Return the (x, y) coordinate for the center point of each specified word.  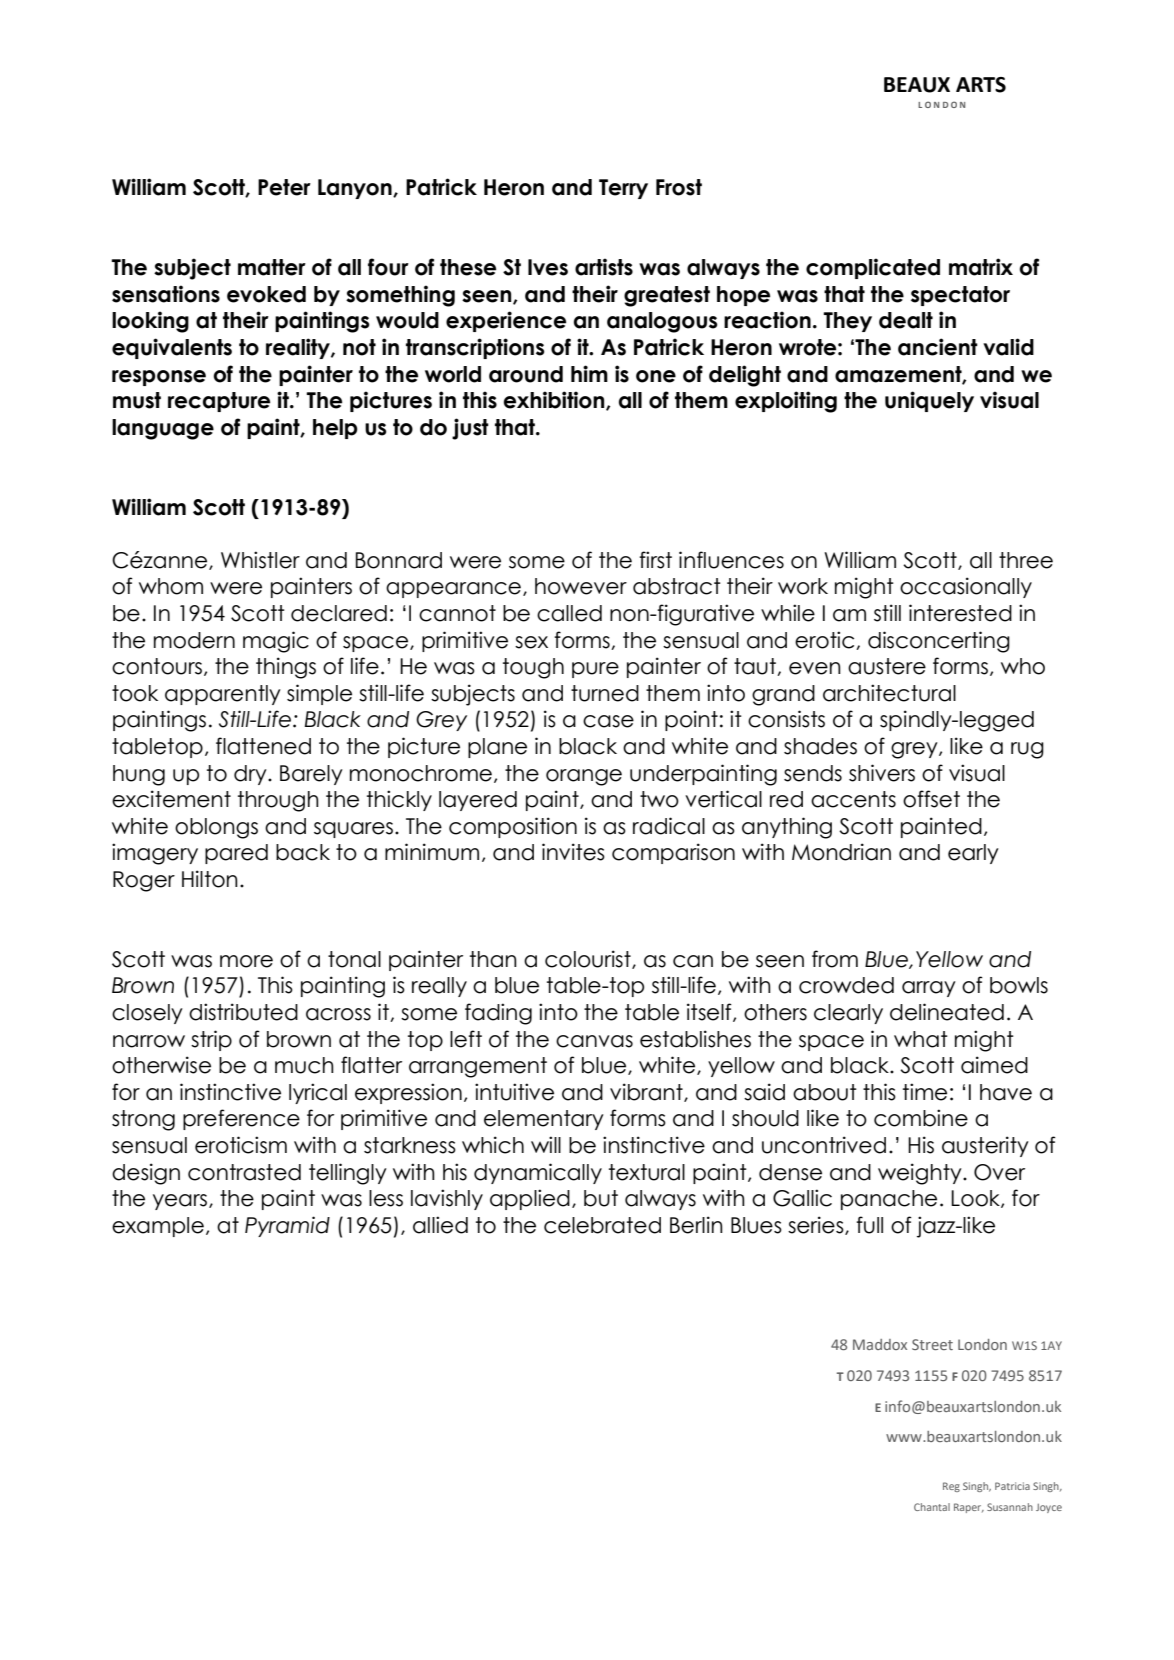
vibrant (647, 1092)
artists (604, 267)
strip (211, 1040)
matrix (981, 267)
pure (595, 670)
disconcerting (939, 642)
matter (272, 267)
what (921, 1039)
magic (276, 642)
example (158, 1227)
